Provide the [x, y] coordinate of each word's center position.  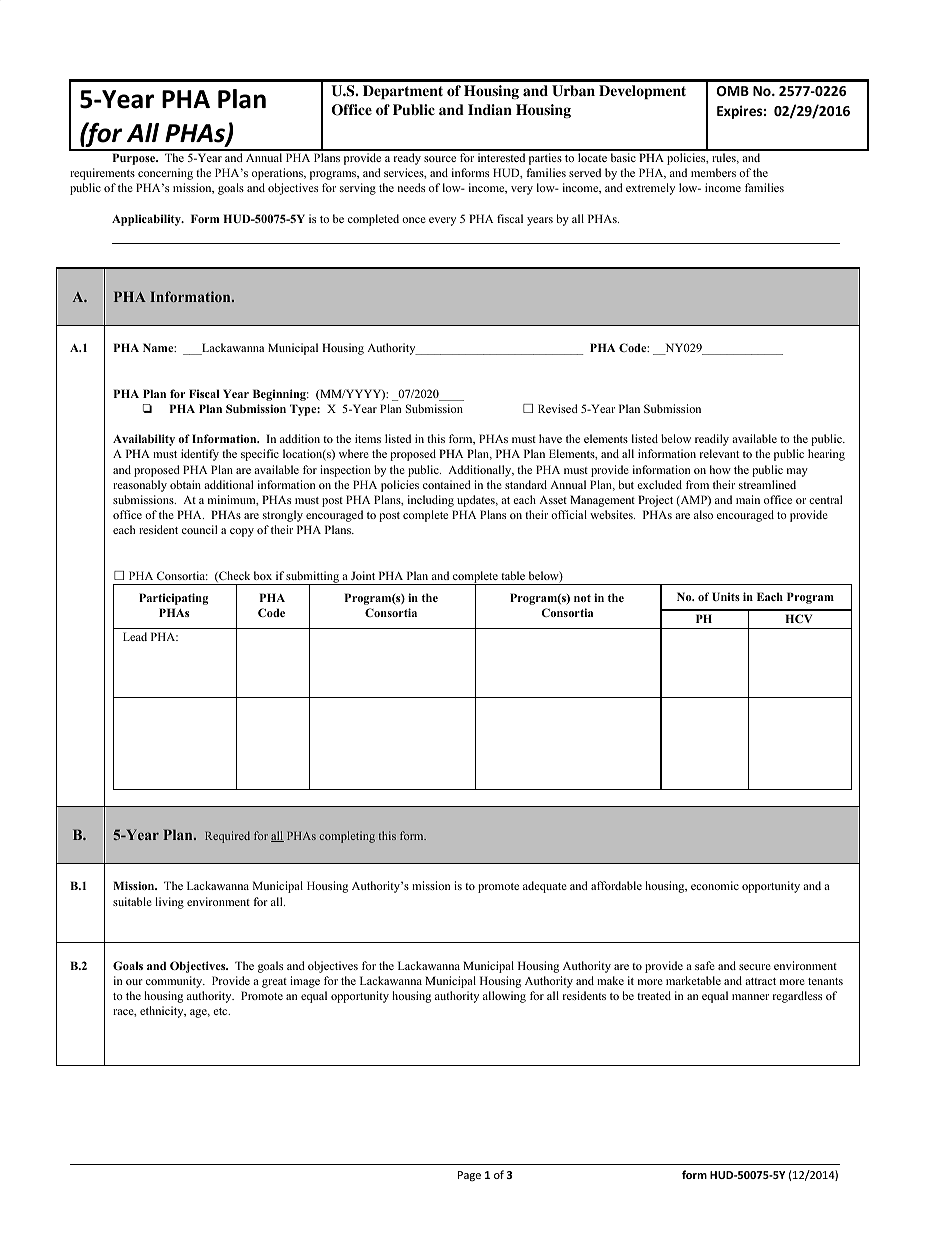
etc [221, 1011]
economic [715, 885]
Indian [490, 109]
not [582, 598]
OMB [733, 91]
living [169, 903]
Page [469, 1176]
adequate [545, 887]
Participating [173, 599]
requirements [102, 174]
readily [712, 440]
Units [726, 596]
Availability [144, 440]
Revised [558, 408]
